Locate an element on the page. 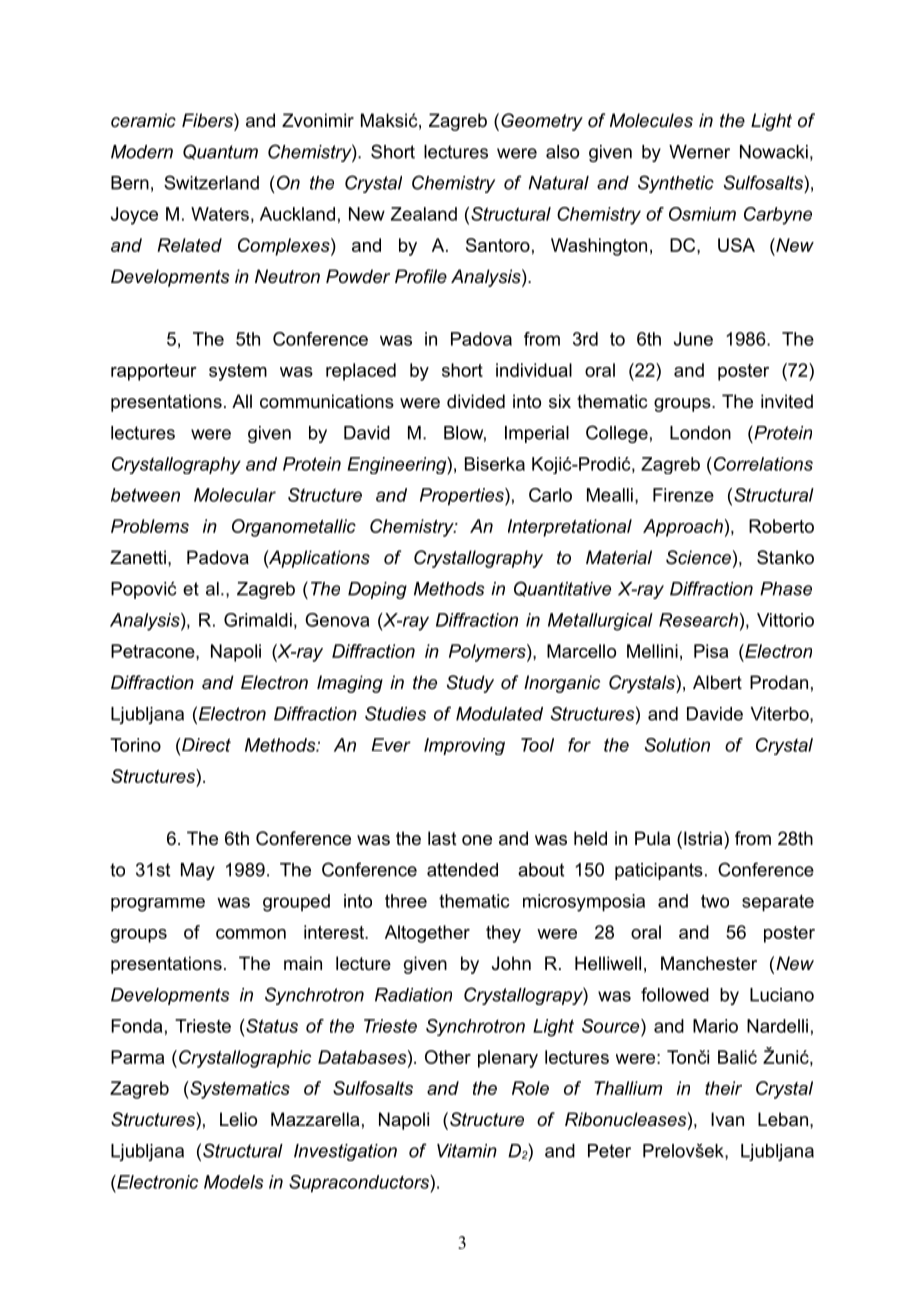 The image size is (924, 1308). Models is located at coordinates (233, 1182).
